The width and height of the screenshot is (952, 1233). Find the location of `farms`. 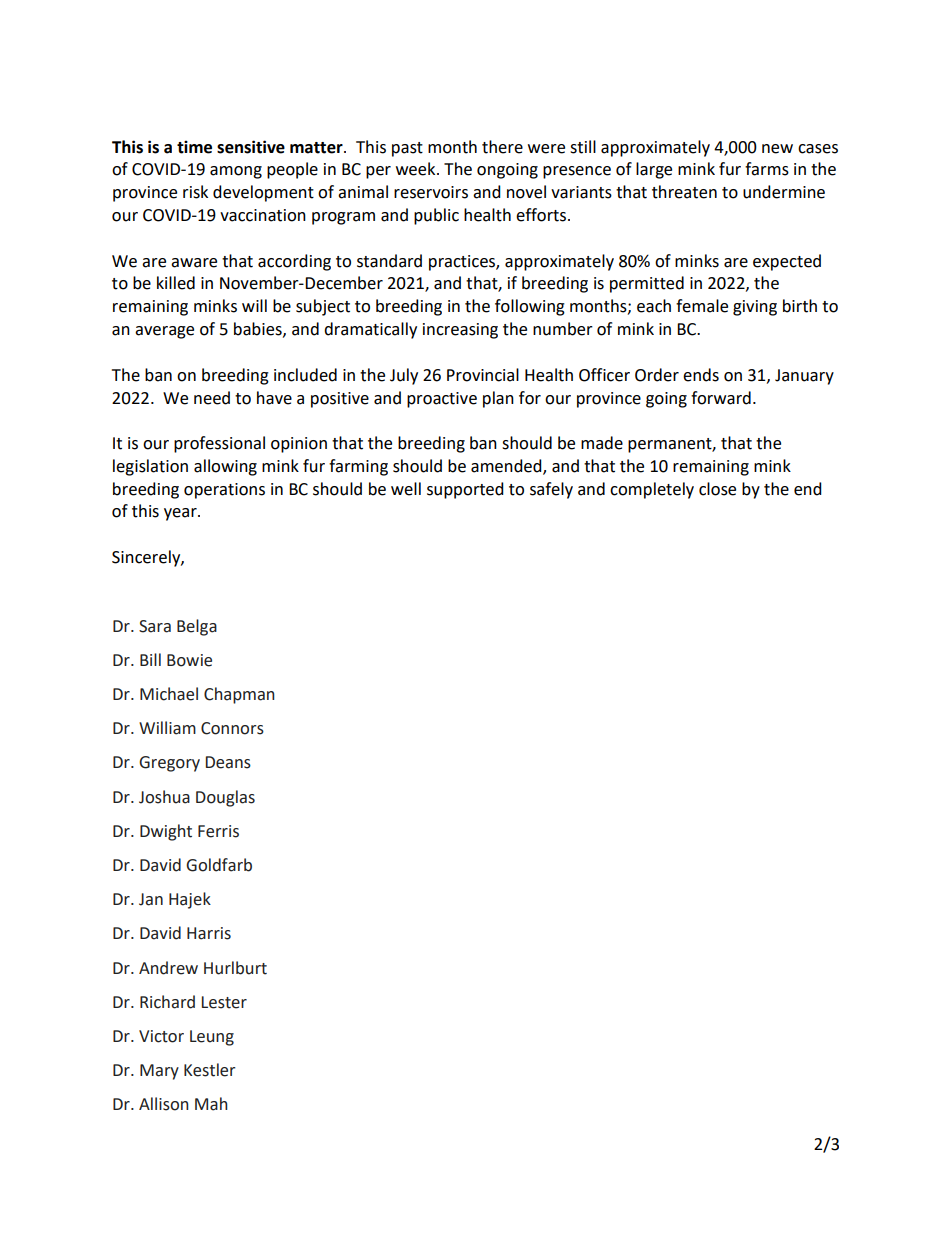

farms is located at coordinates (767, 169).
